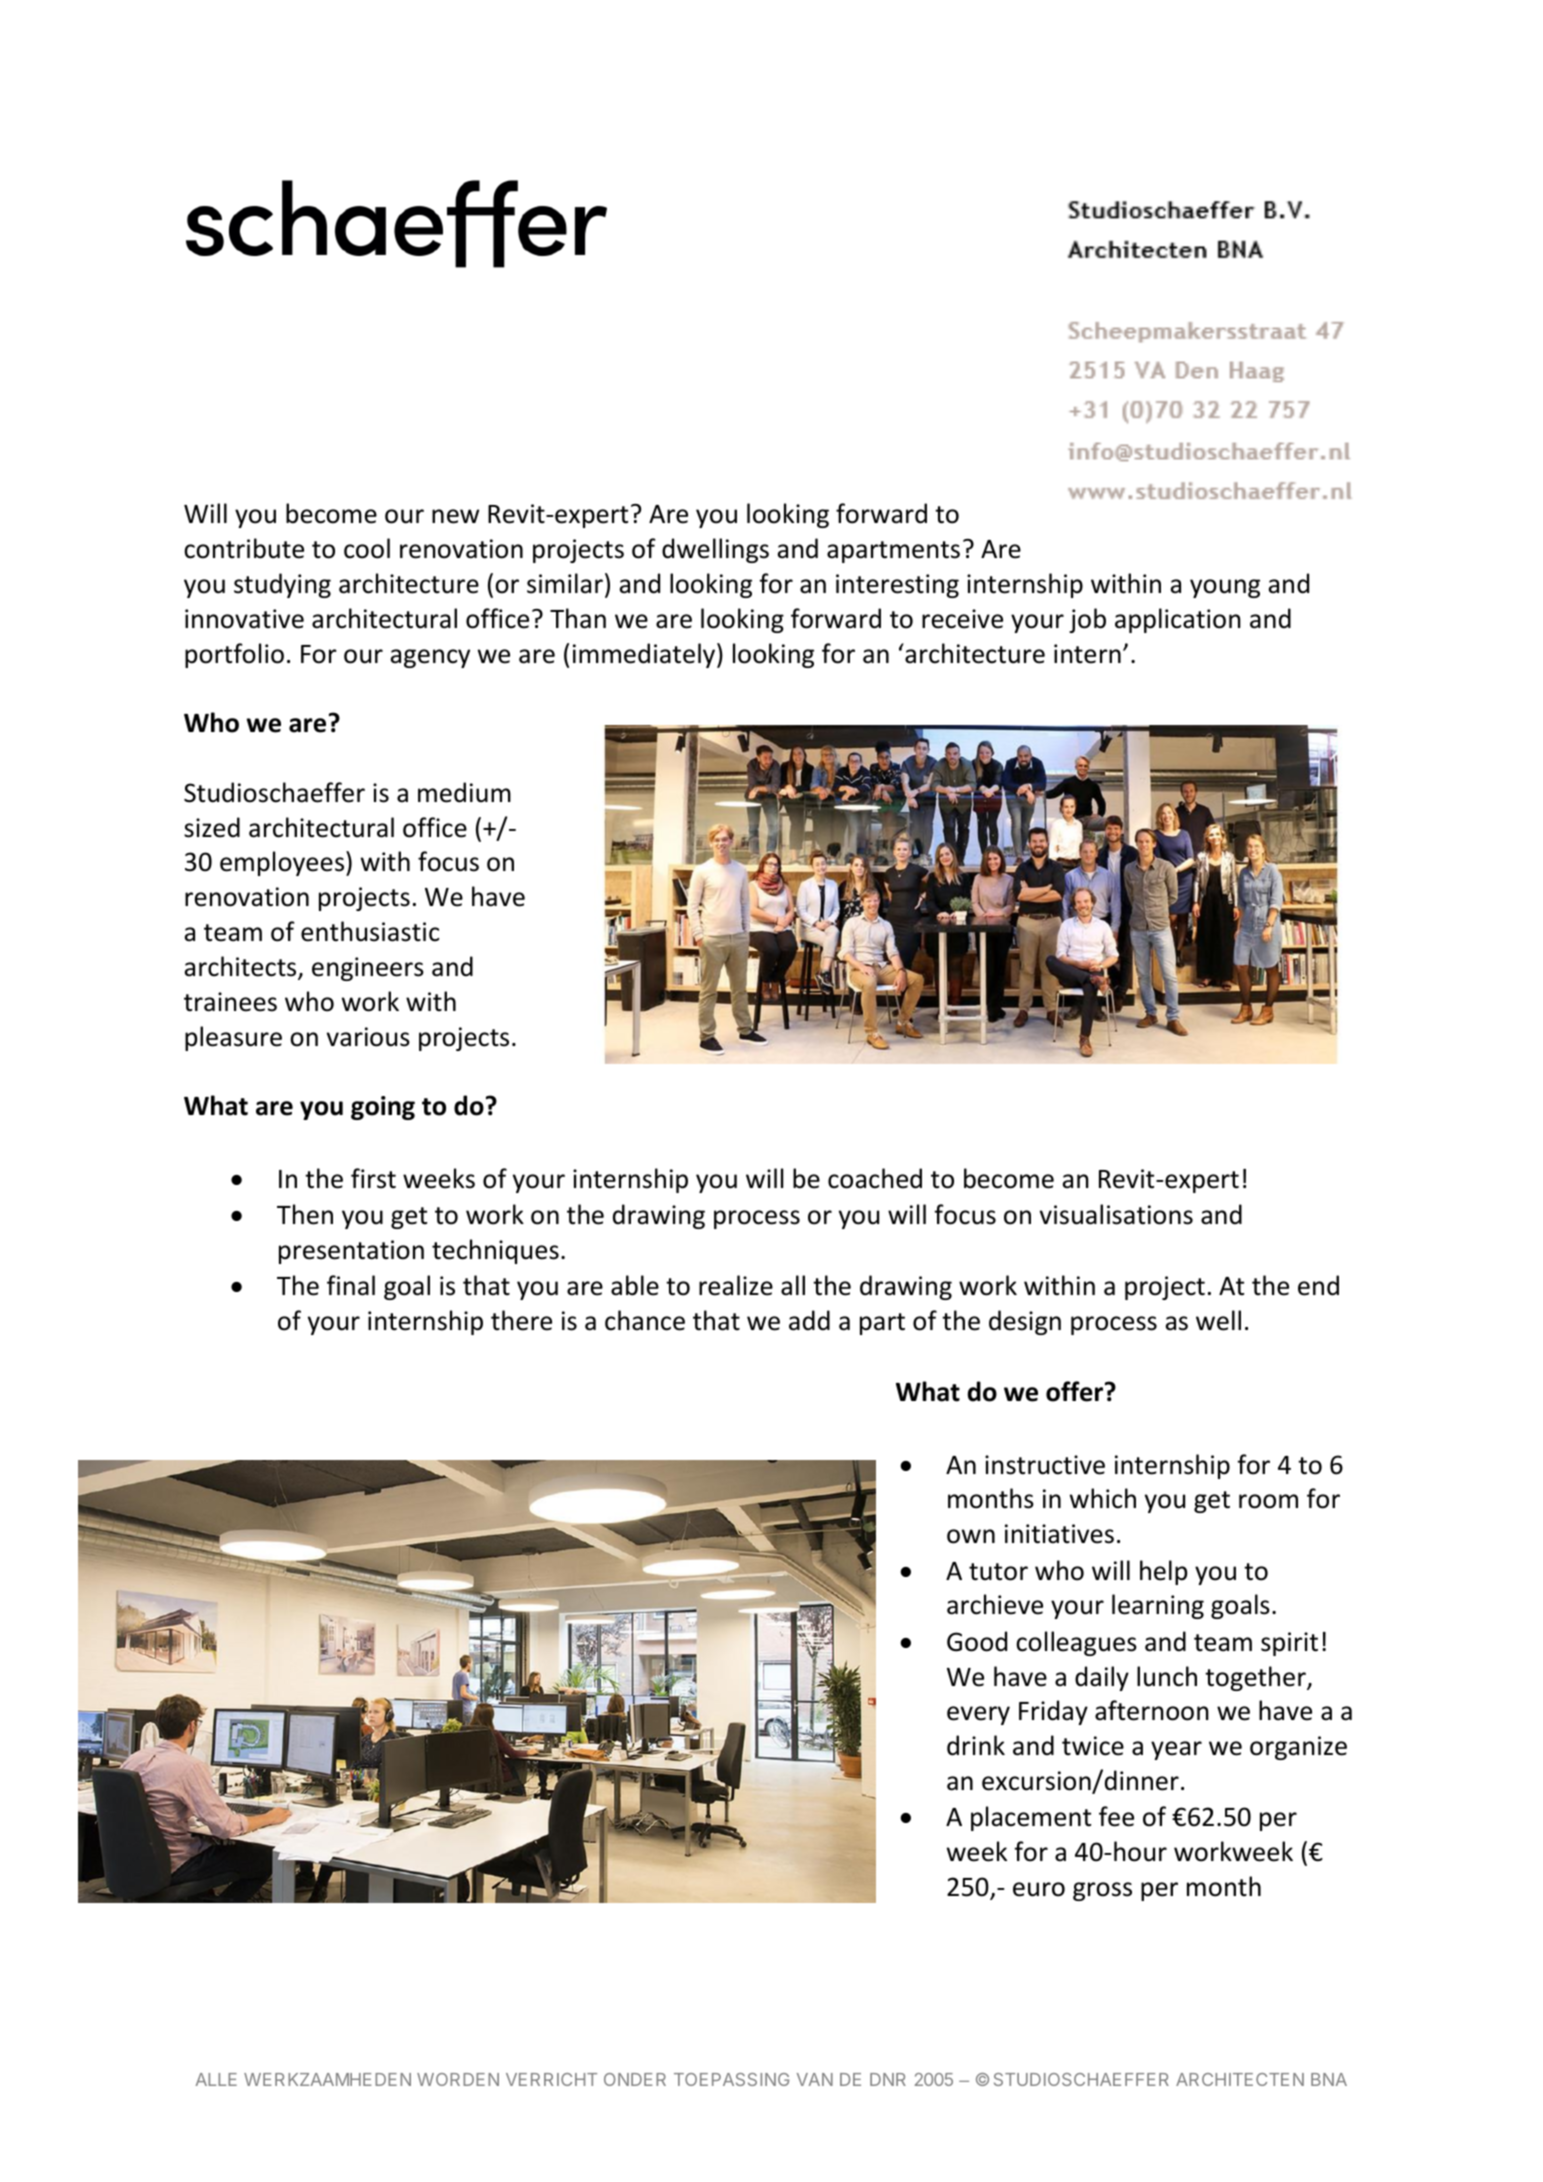 This screenshot has width=1543, height=2182. Describe the element at coordinates (897, 586) in the screenshot. I see `interesting` at that location.
